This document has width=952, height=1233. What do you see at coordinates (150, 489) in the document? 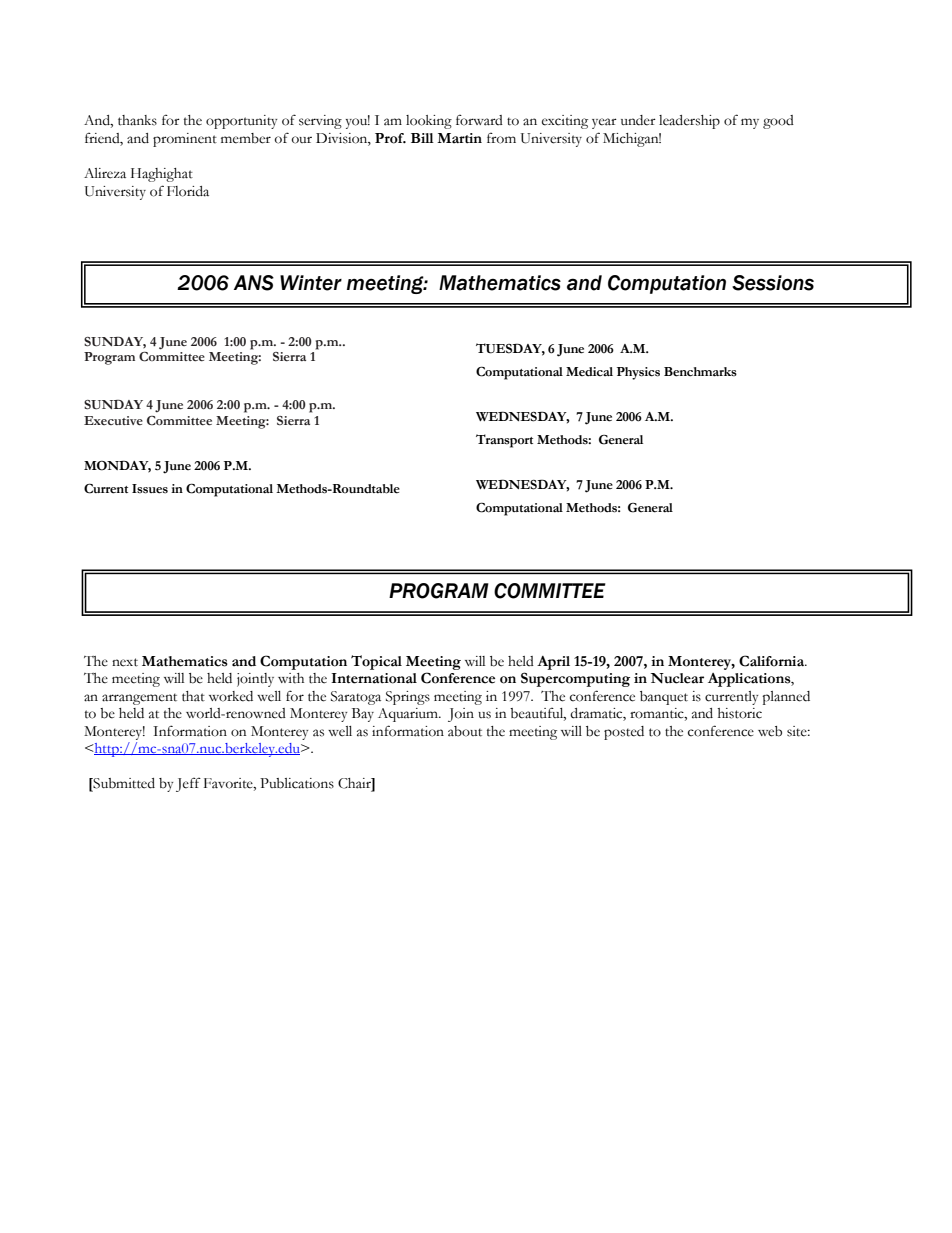
I see `Issues` at bounding box center [150, 489].
